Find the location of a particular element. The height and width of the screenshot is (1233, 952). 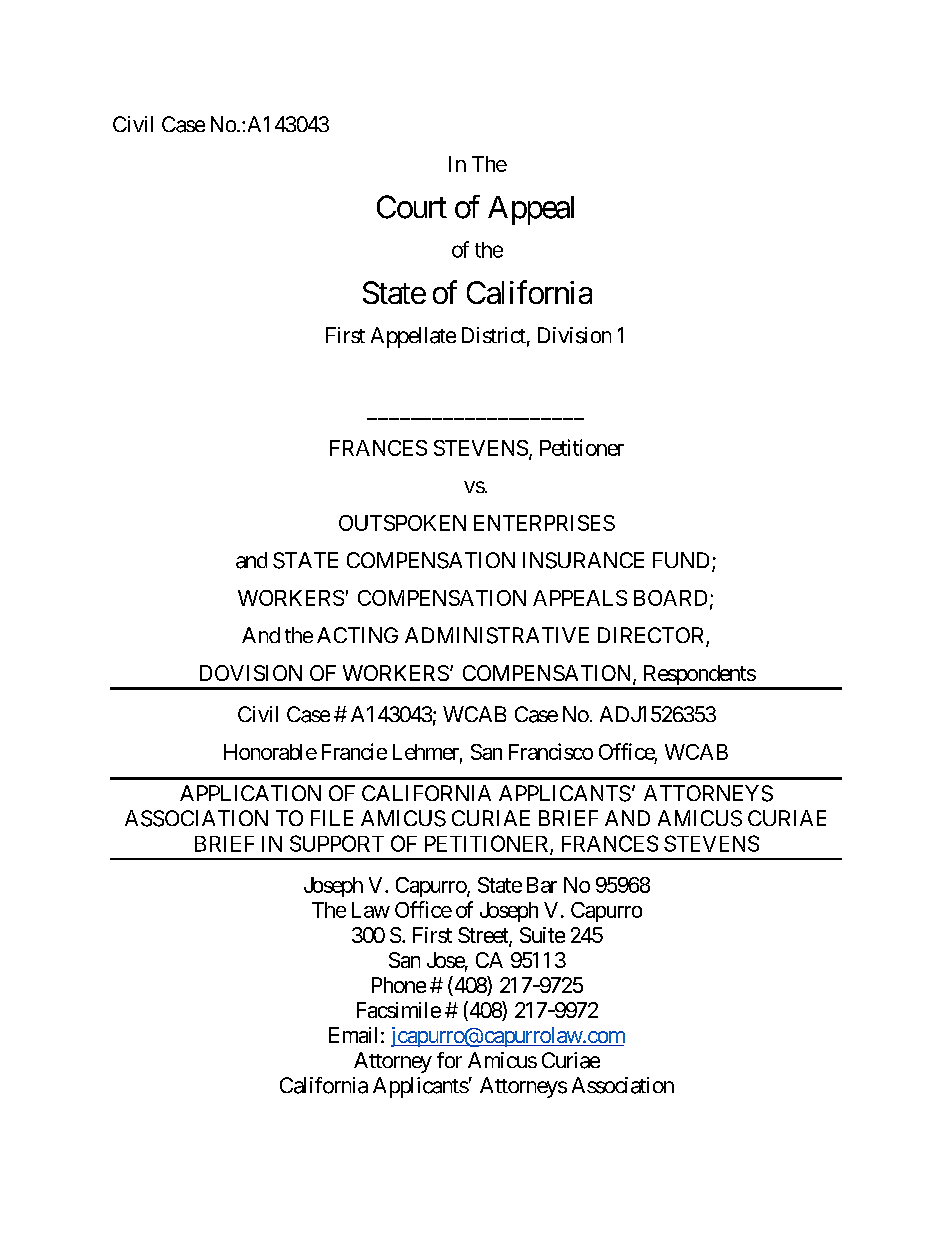

INSURANCE is located at coordinates (583, 560).
